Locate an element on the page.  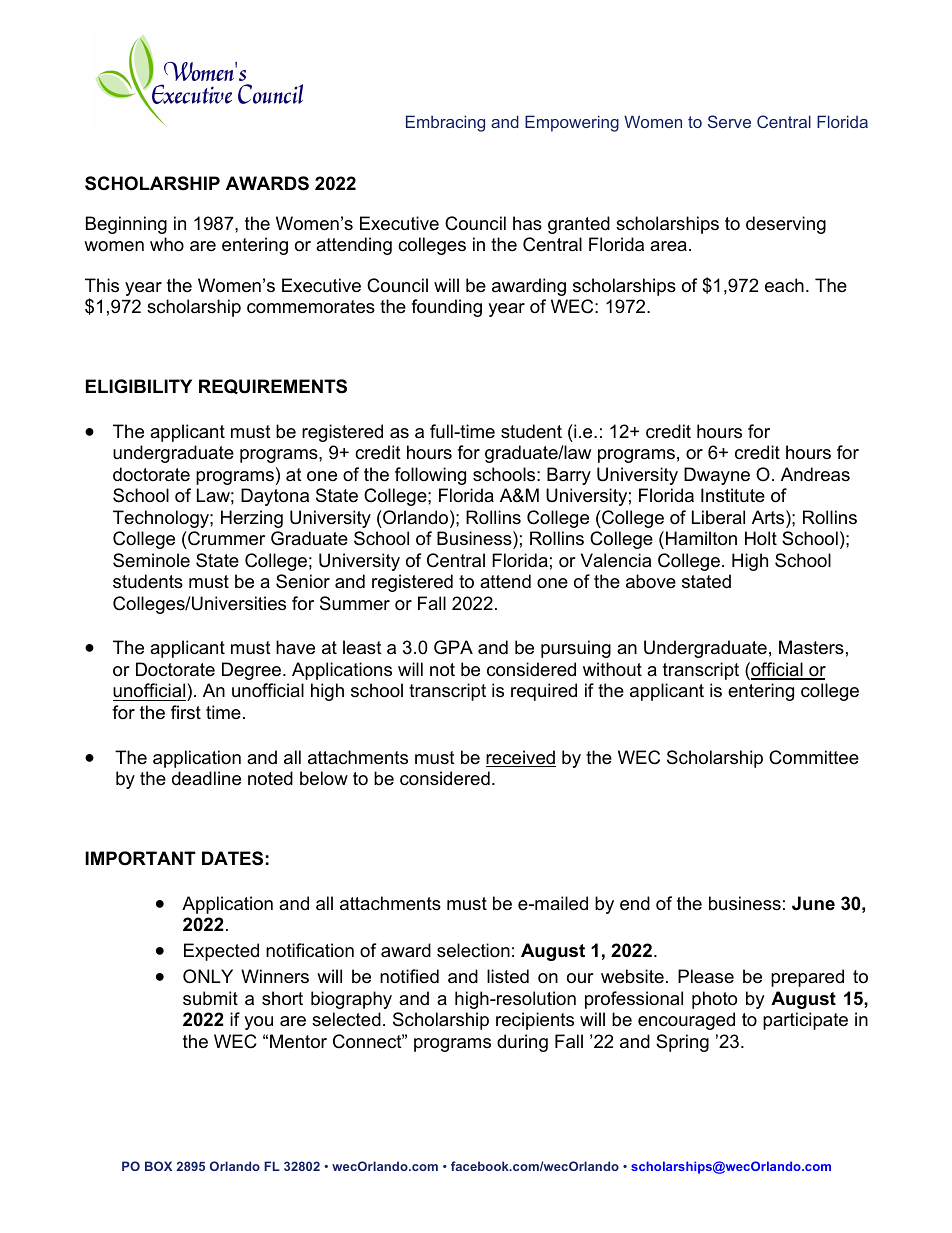
Beginning is located at coordinates (126, 225).
